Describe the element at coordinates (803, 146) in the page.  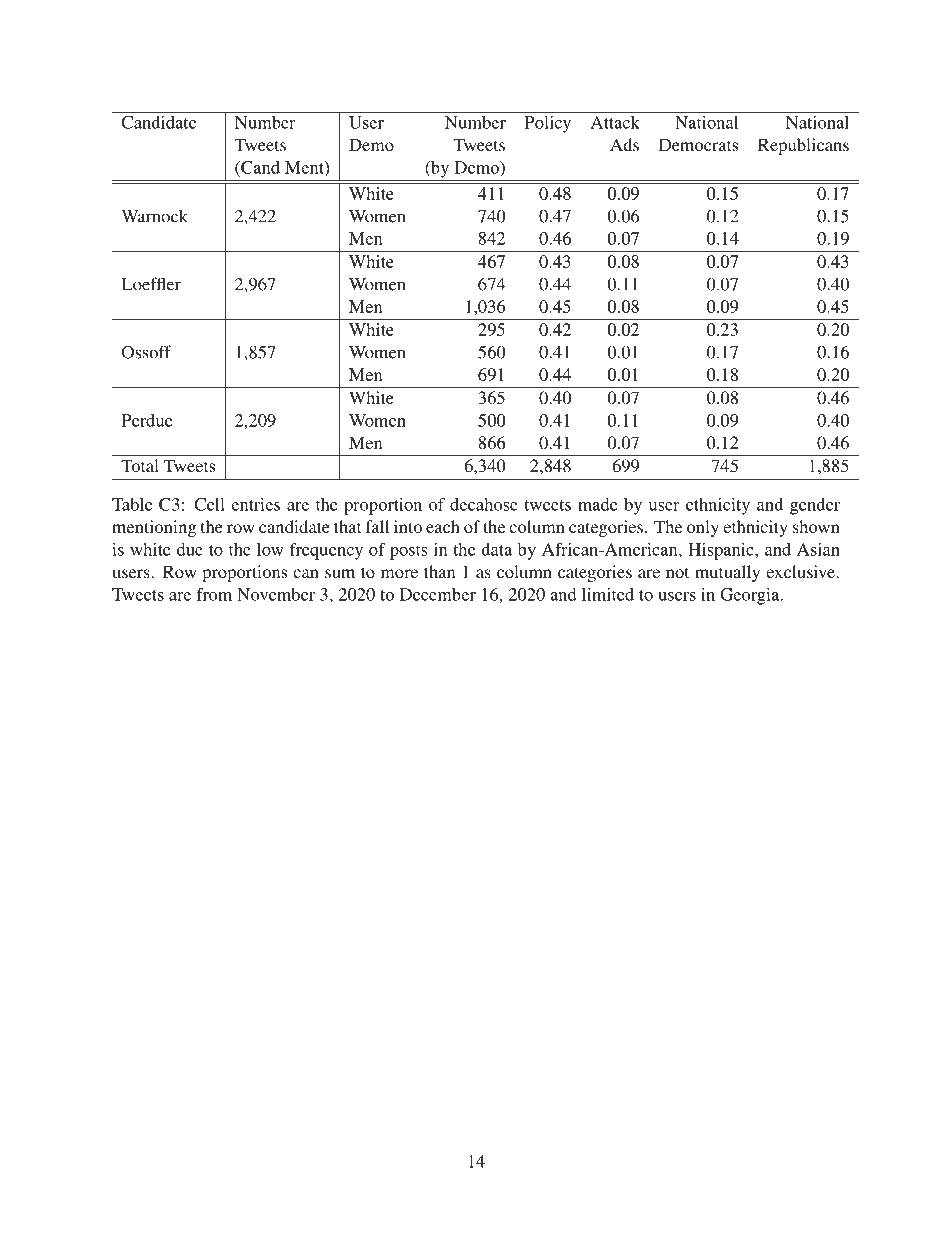
I see `Republicans` at that location.
